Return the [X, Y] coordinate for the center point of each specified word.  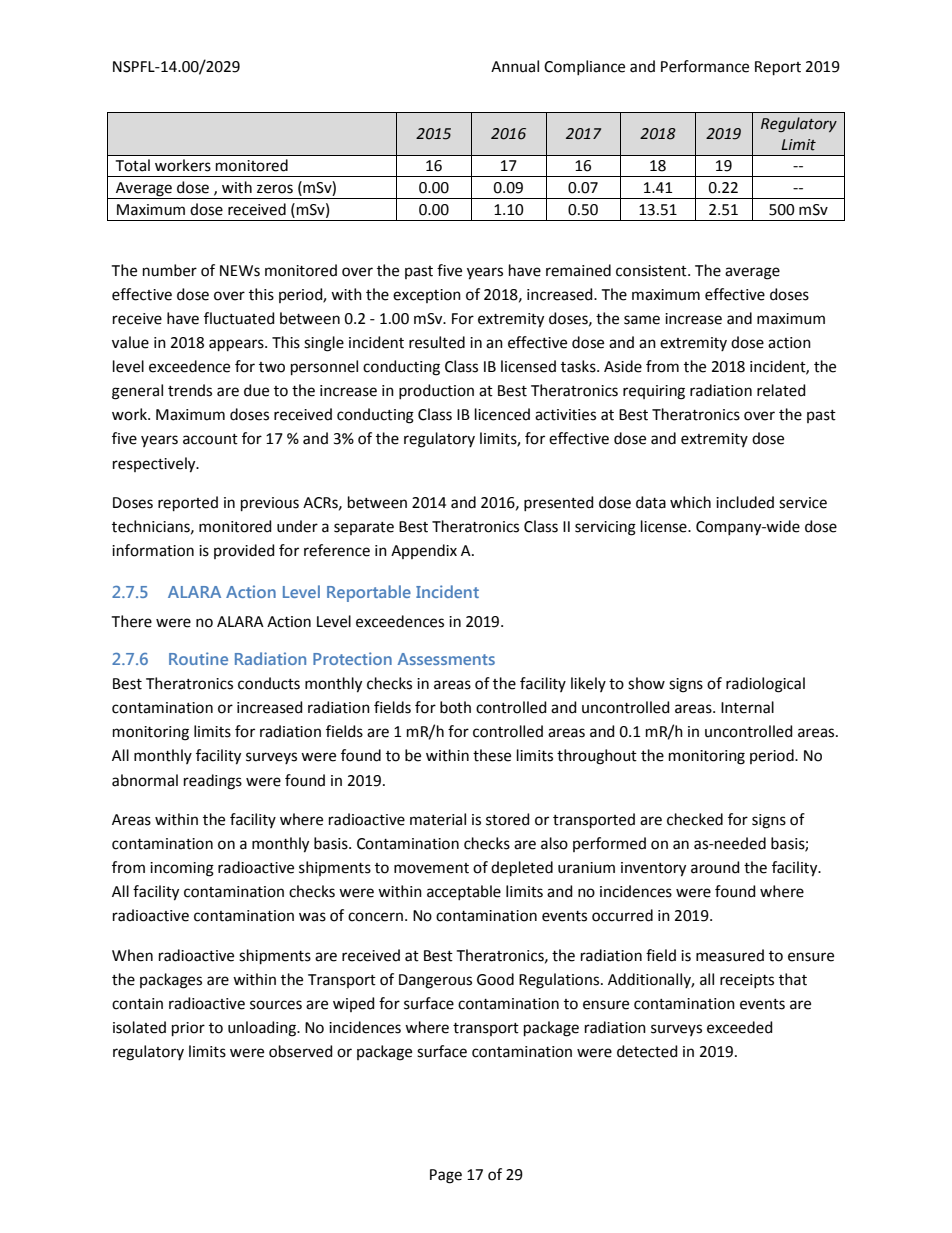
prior [188, 1029]
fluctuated [239, 318]
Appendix [424, 551]
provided [244, 551]
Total [132, 165]
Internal [747, 707]
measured [730, 955]
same [642, 320]
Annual [515, 66]
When [132, 955]
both [455, 707]
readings [213, 782]
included [745, 502]
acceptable [464, 892]
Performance [705, 66]
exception [427, 296]
